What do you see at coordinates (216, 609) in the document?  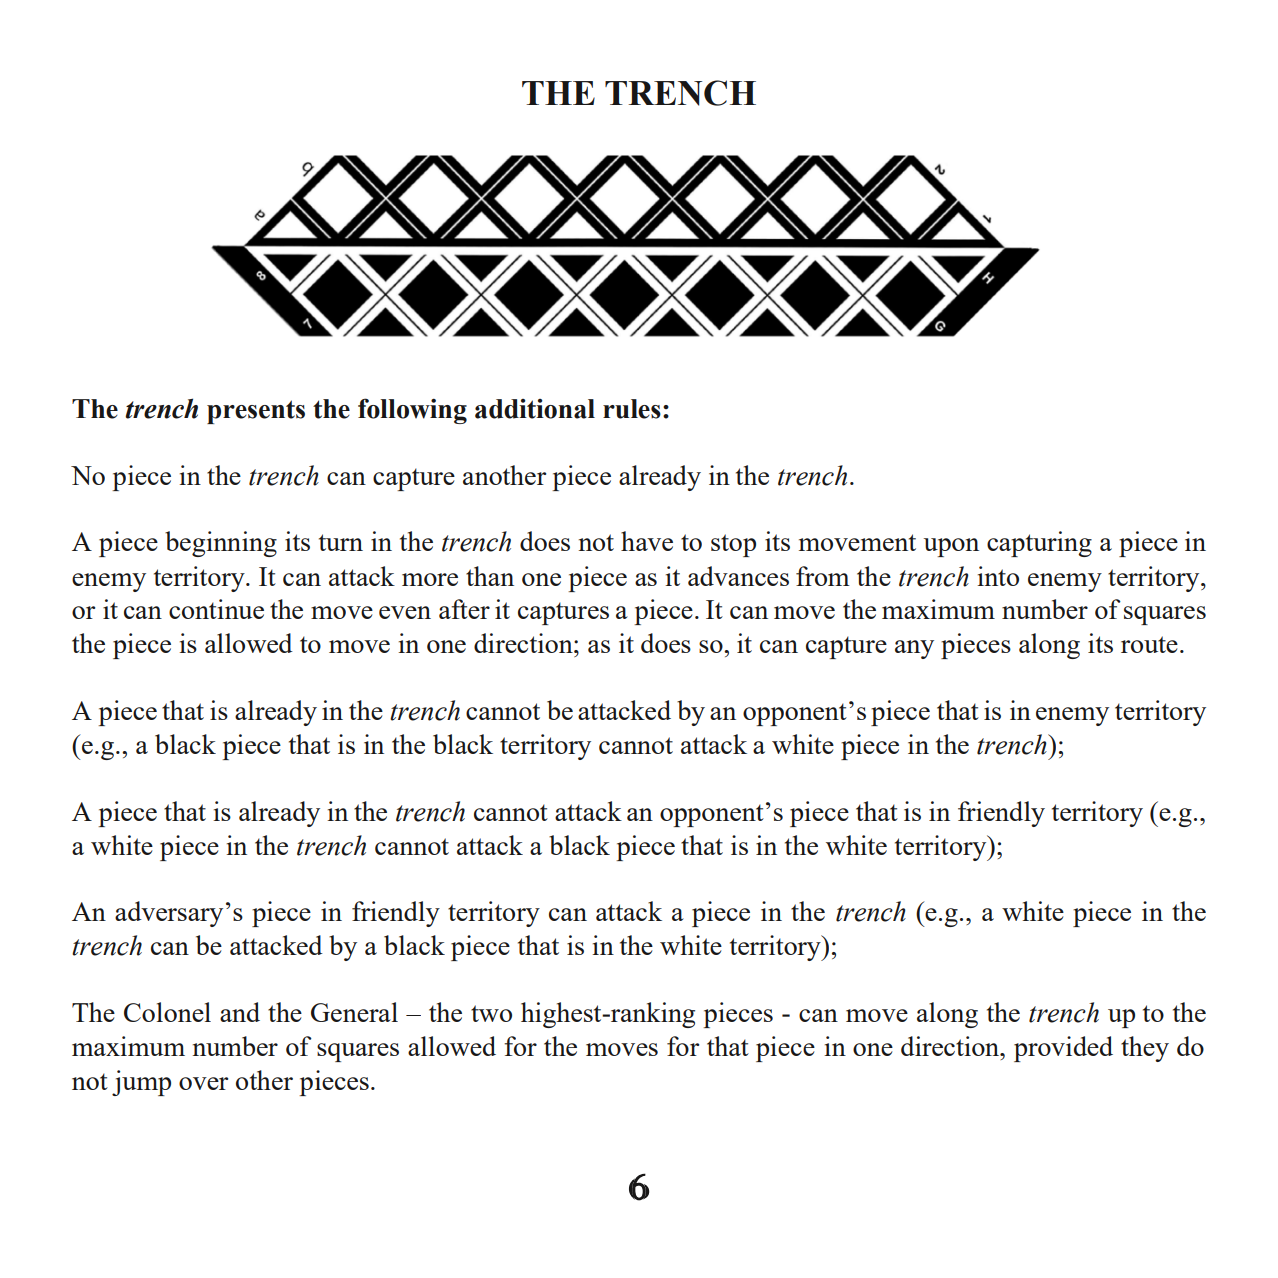 I see `continue` at bounding box center [216, 609].
